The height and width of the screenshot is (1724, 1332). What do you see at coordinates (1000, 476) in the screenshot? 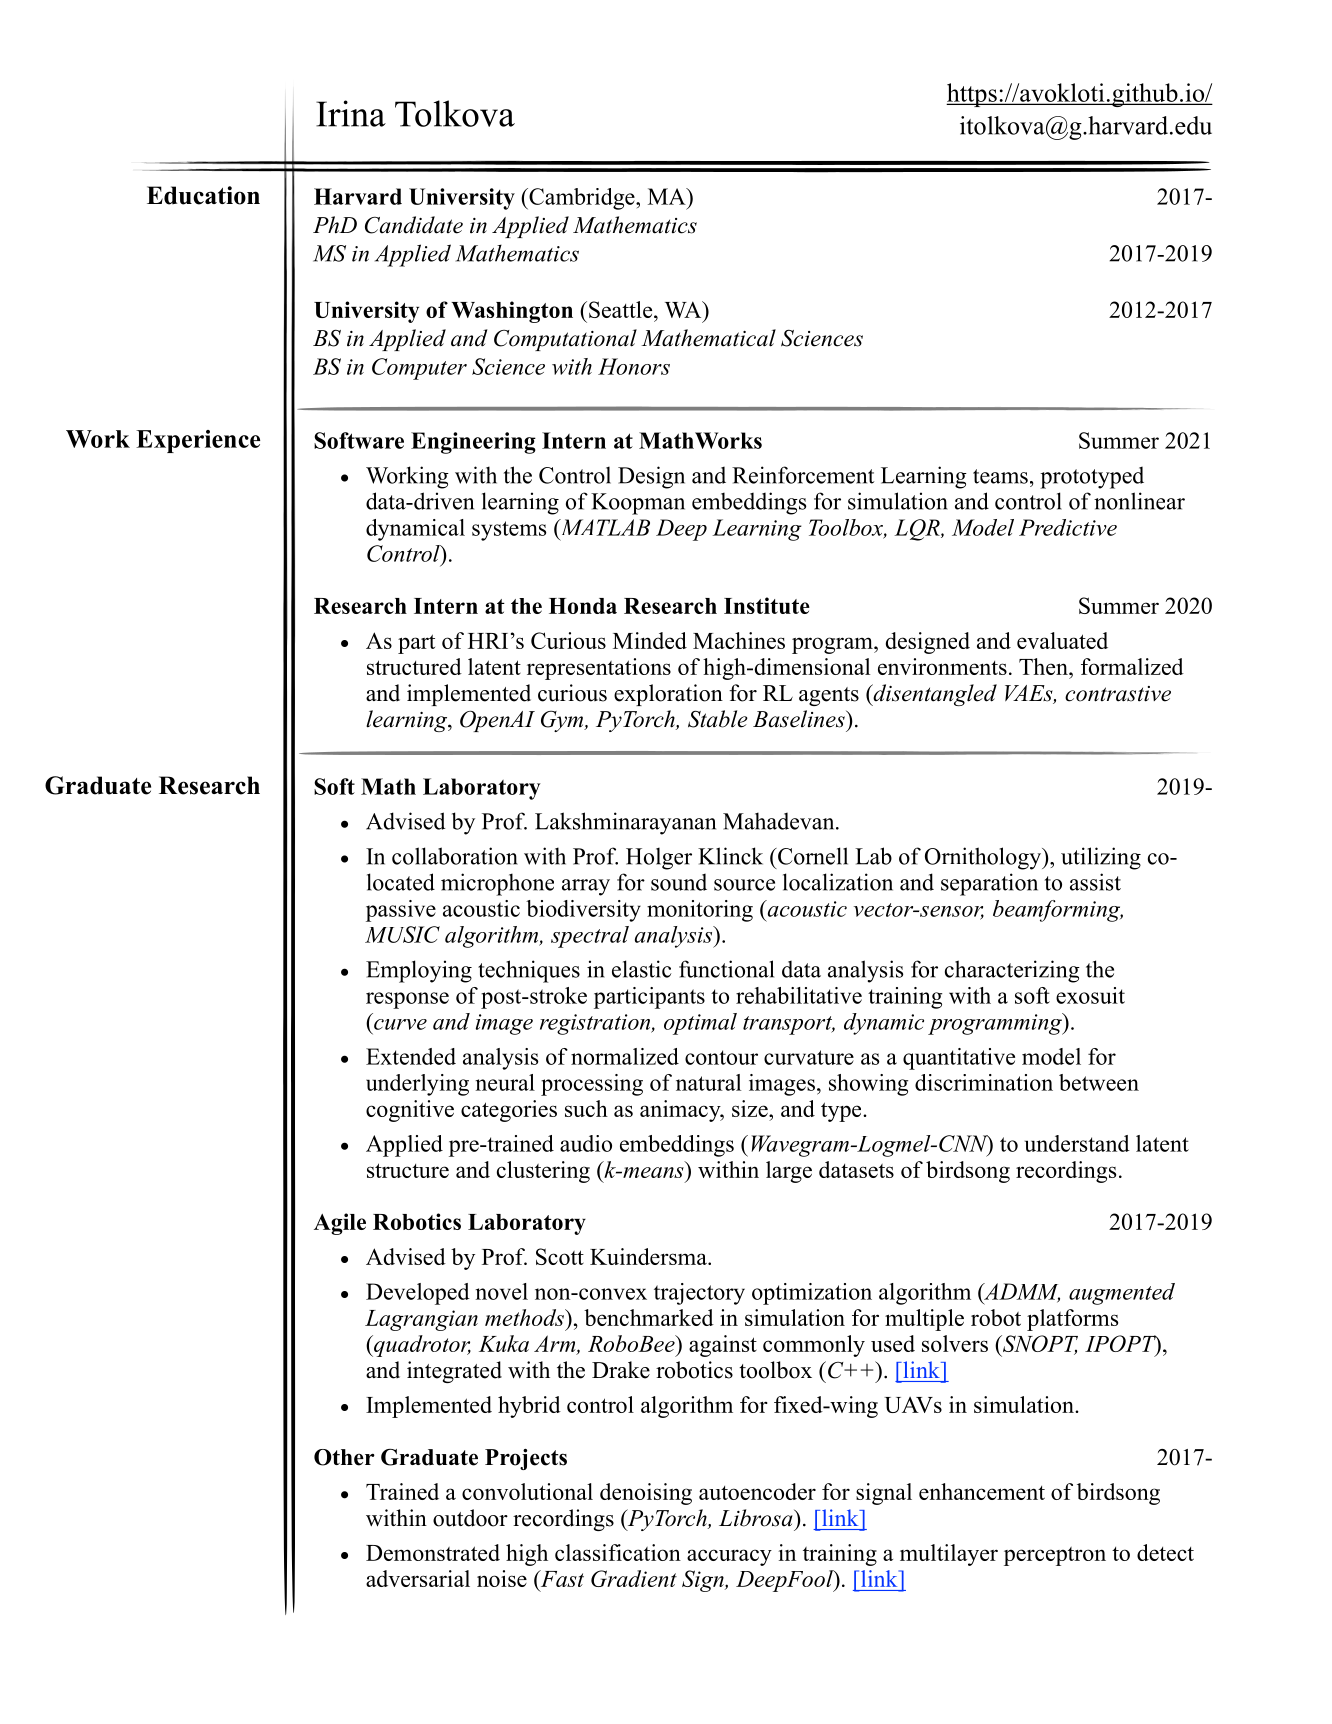
I see `teams` at bounding box center [1000, 476].
